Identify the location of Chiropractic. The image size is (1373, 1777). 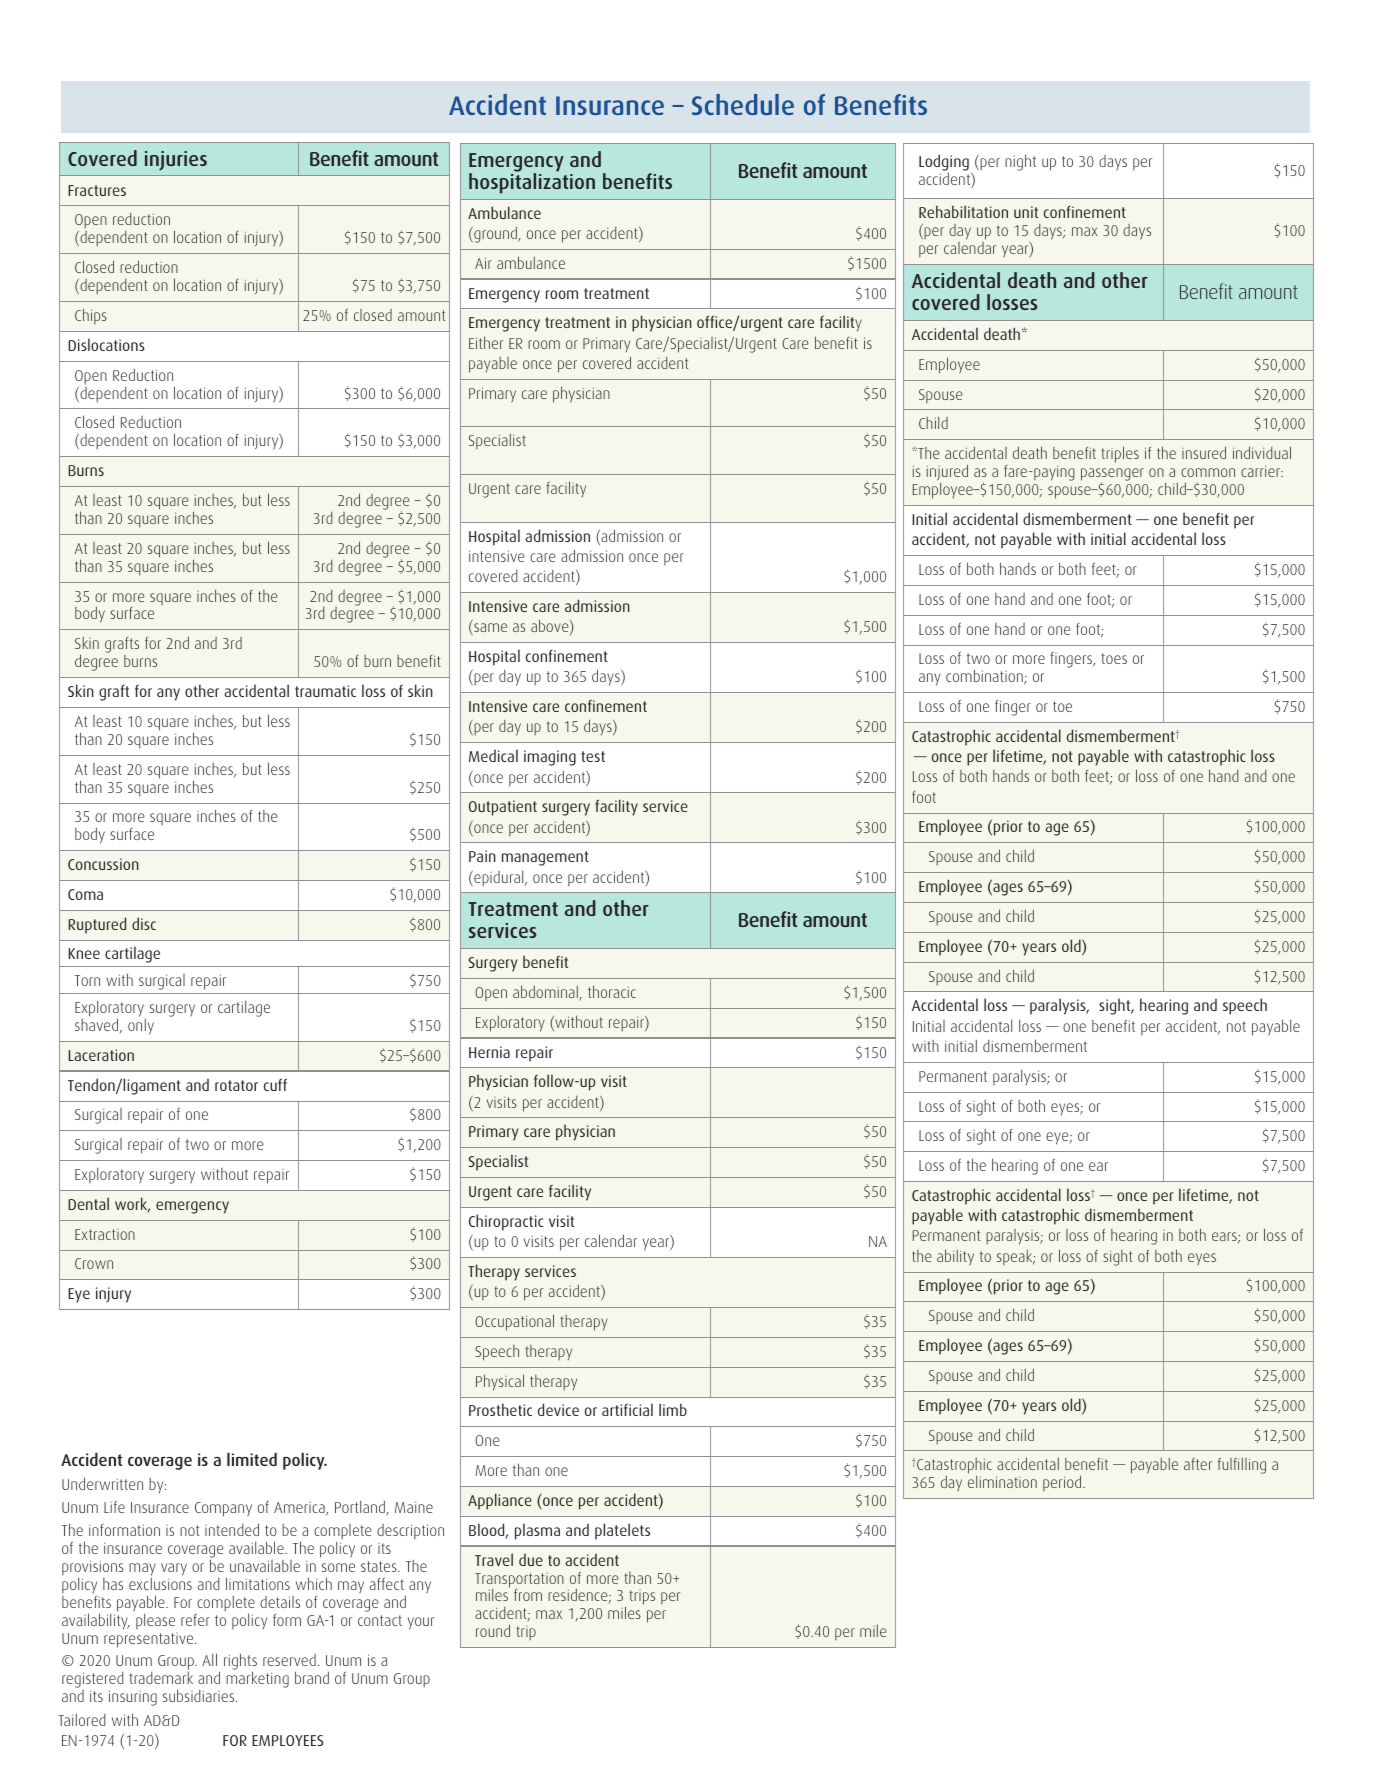
(506, 1222).
